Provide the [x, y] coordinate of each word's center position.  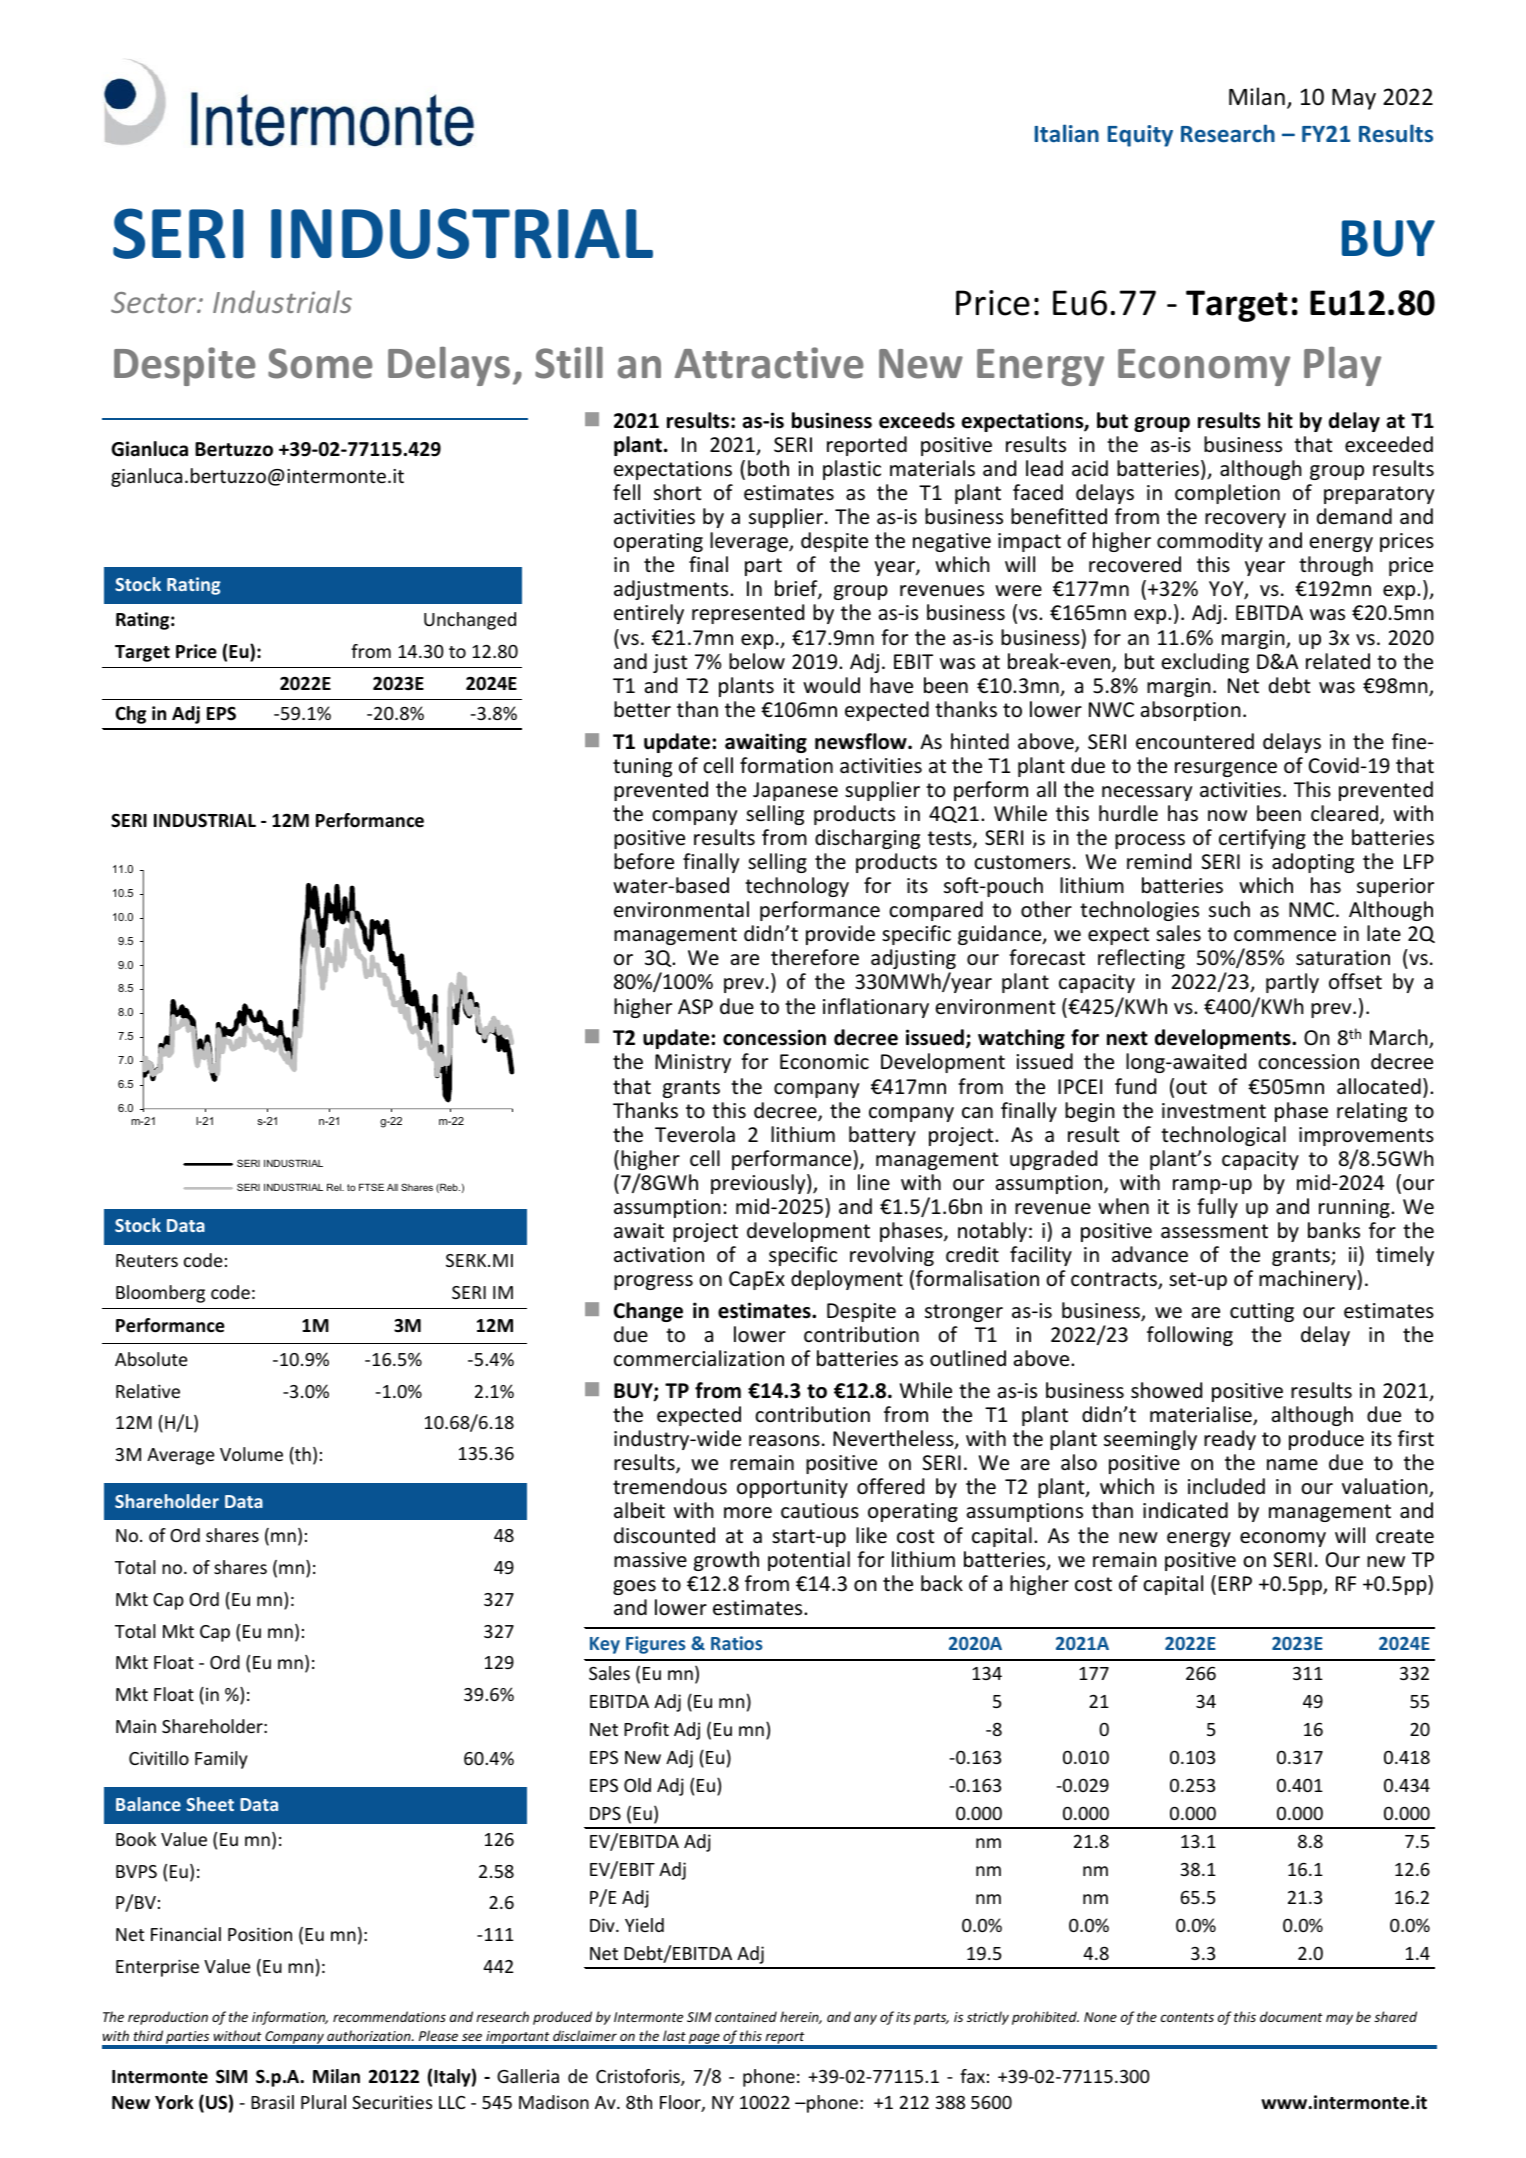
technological [1223, 1136]
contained [746, 2016]
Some [320, 363]
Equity [1140, 136]
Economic [824, 1062]
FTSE [371, 1187]
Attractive [769, 363]
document [1291, 2016]
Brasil [272, 2102]
